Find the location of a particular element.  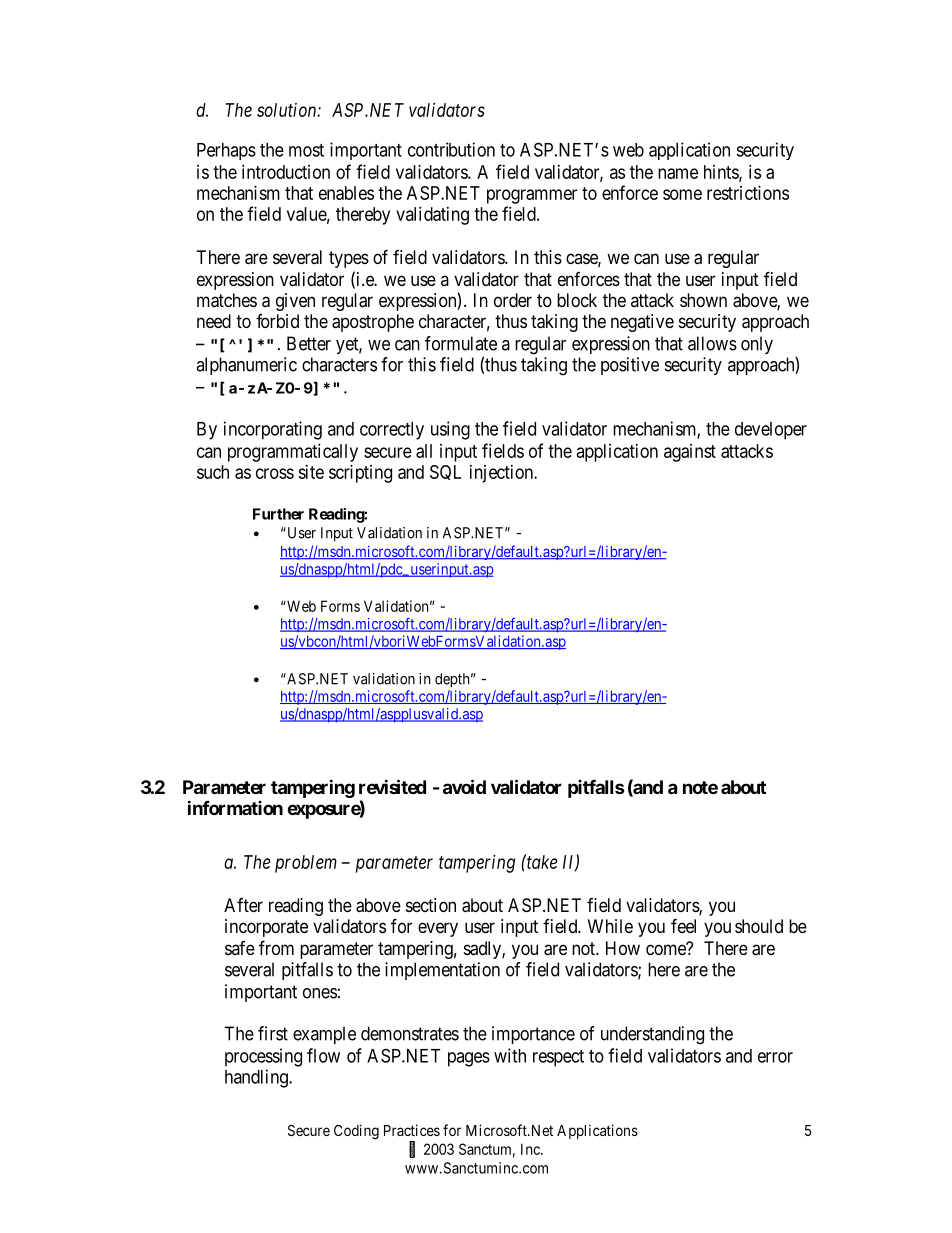

name is located at coordinates (678, 173).
